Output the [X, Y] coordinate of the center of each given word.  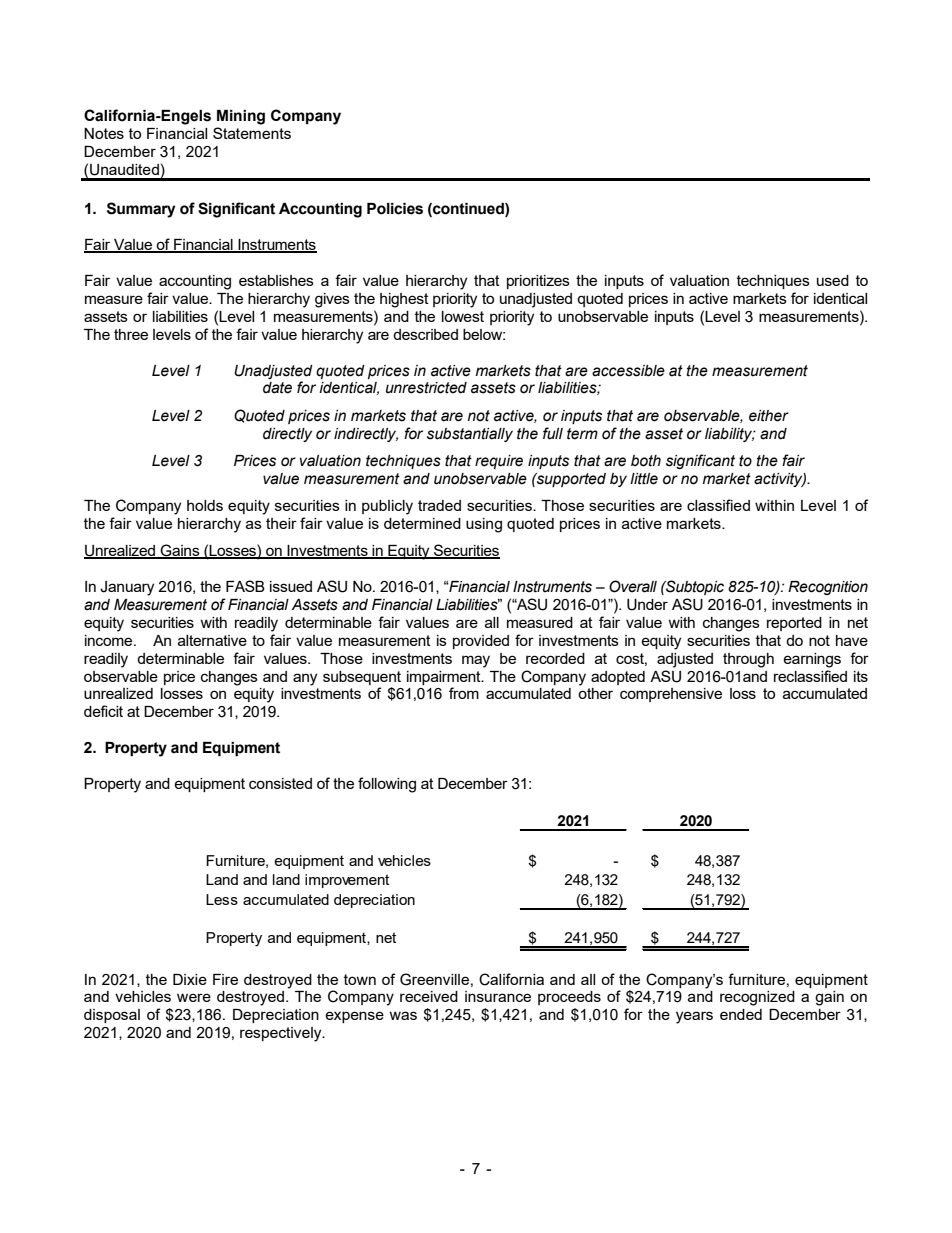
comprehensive [671, 695]
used [833, 280]
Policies [395, 209]
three [131, 334]
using [484, 525]
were [194, 997]
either [769, 416]
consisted [280, 783]
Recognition [828, 588]
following [387, 785]
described [425, 334]
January [127, 588]
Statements [252, 133]
